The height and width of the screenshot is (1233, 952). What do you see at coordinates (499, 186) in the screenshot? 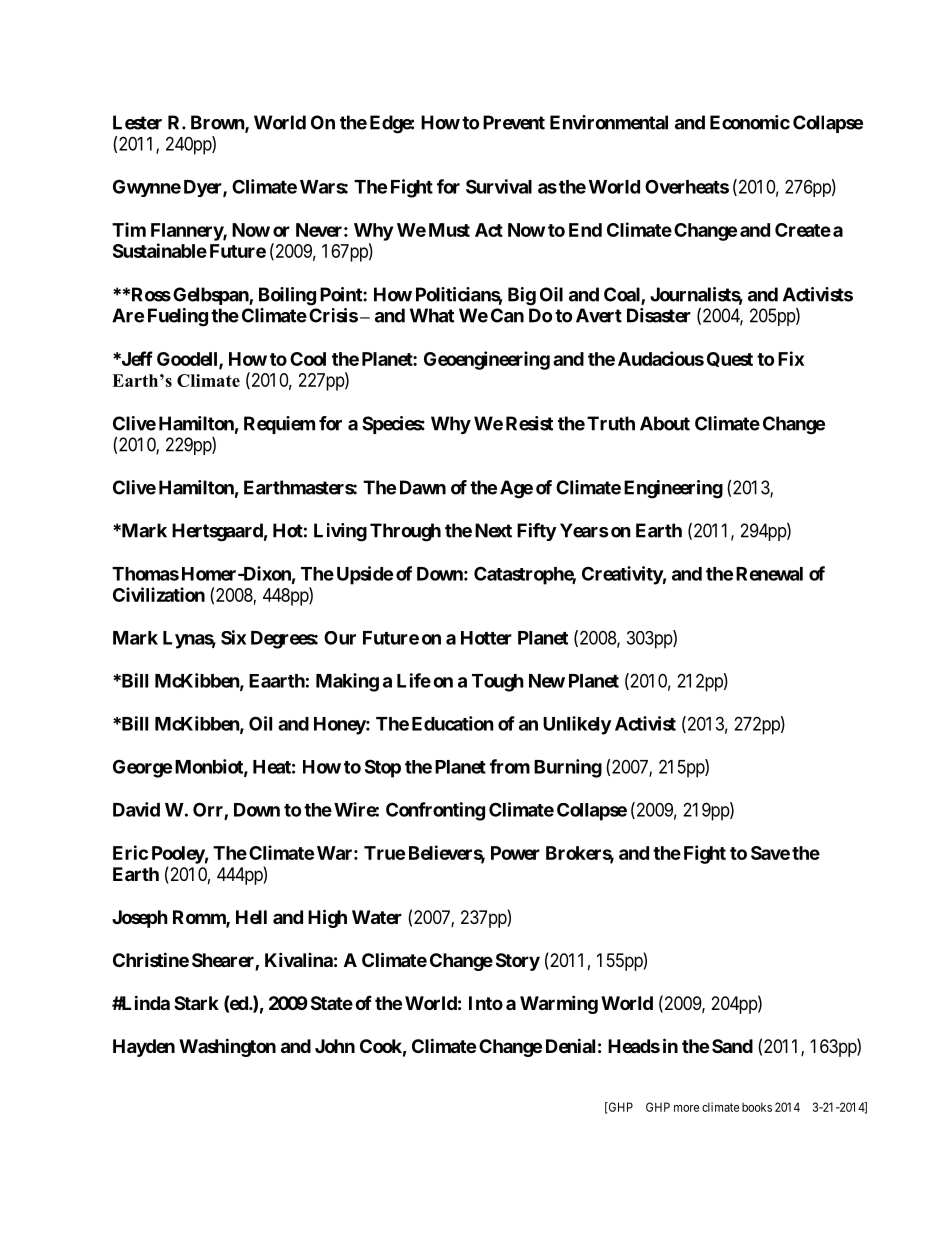
I see `Survival` at bounding box center [499, 186].
